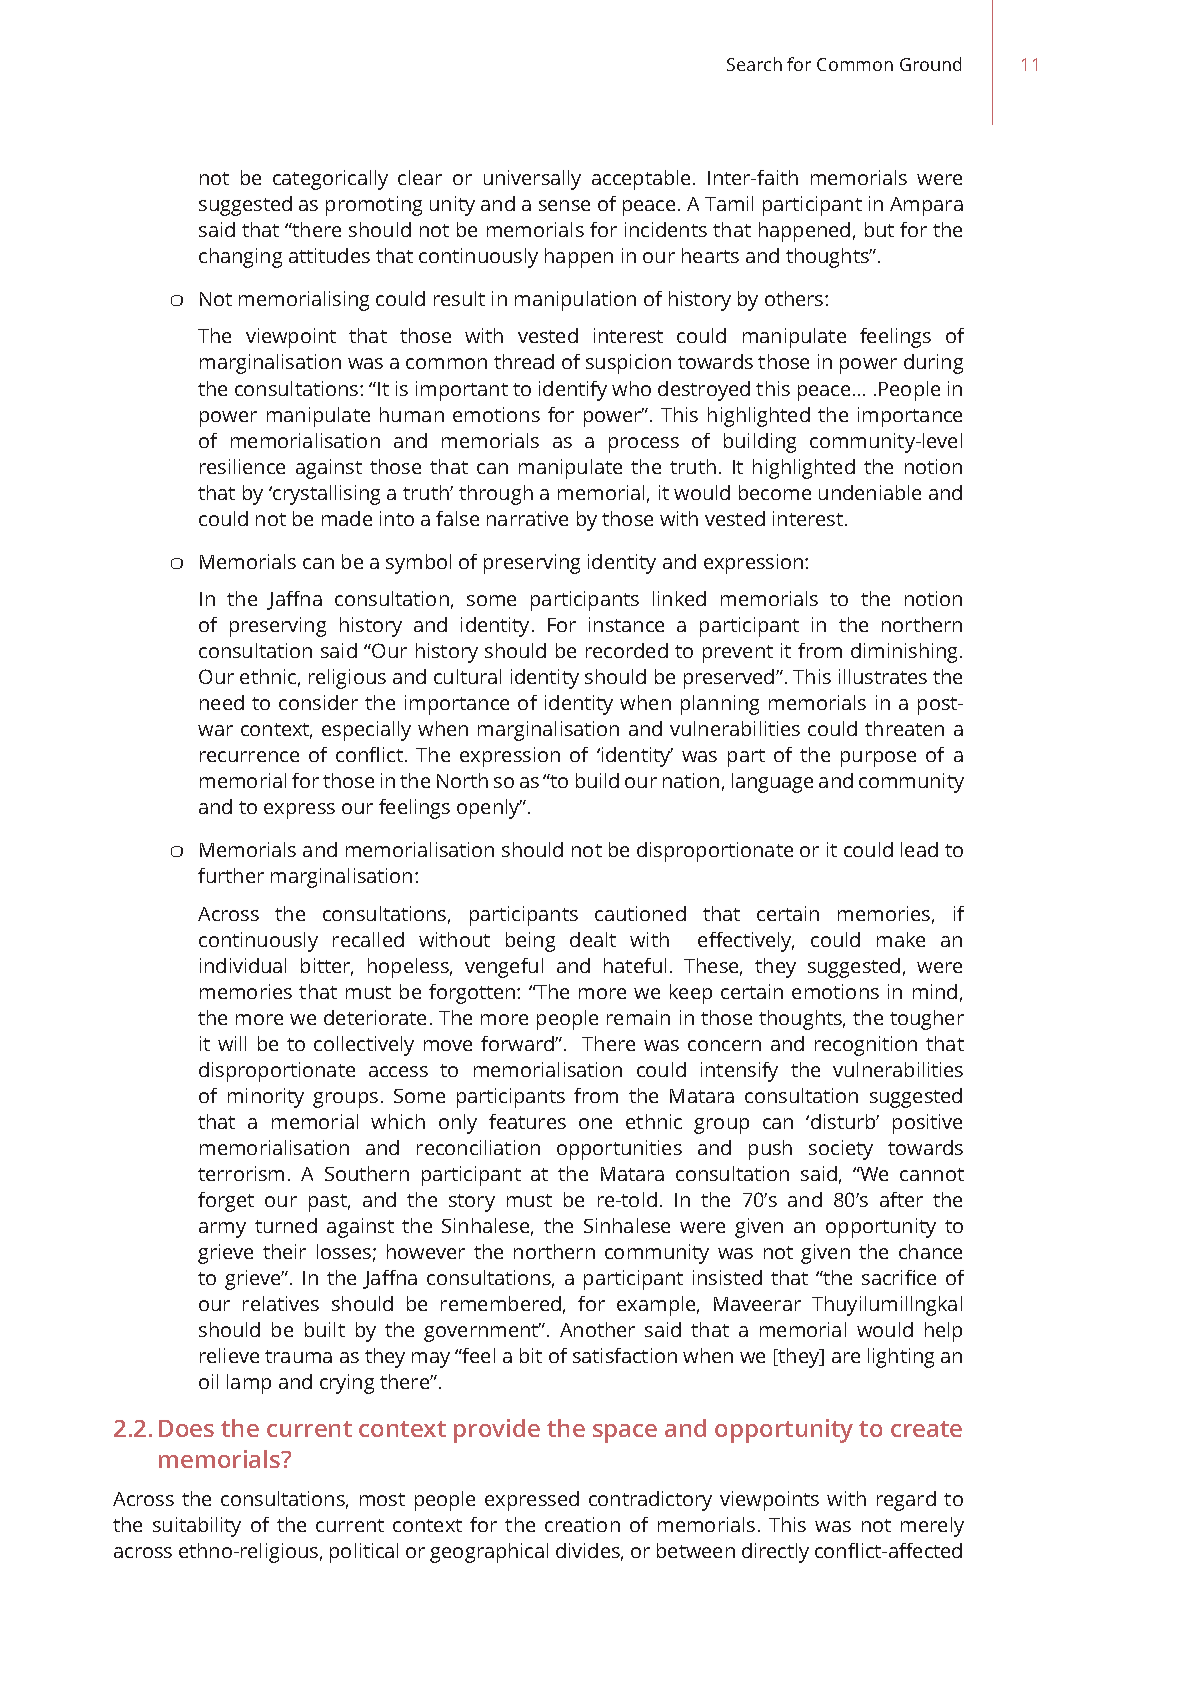  Describe the element at coordinates (330, 180) in the screenshot. I see `categorically` at that location.
